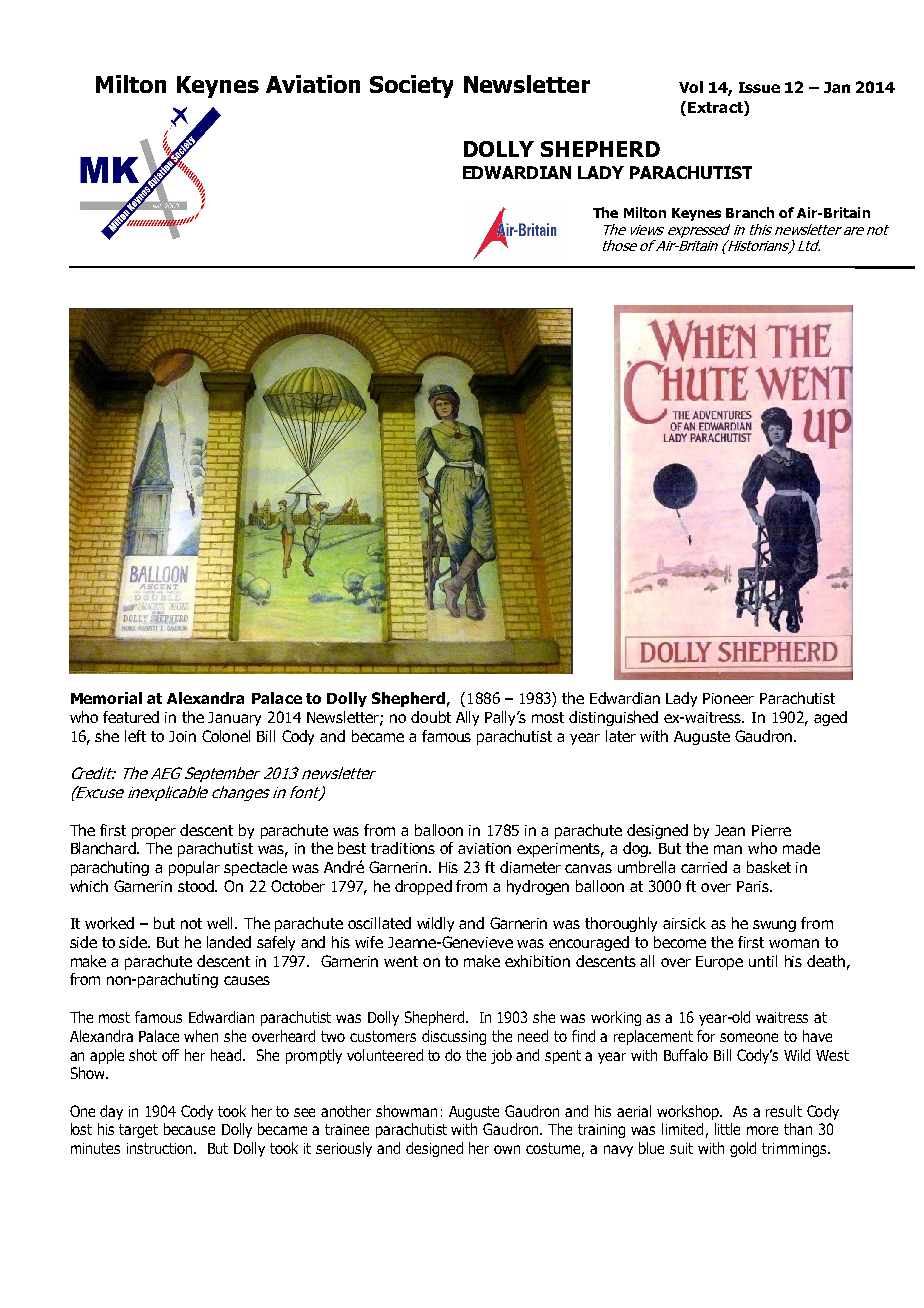 The image size is (924, 1308). I want to click on Issue, so click(759, 87).
